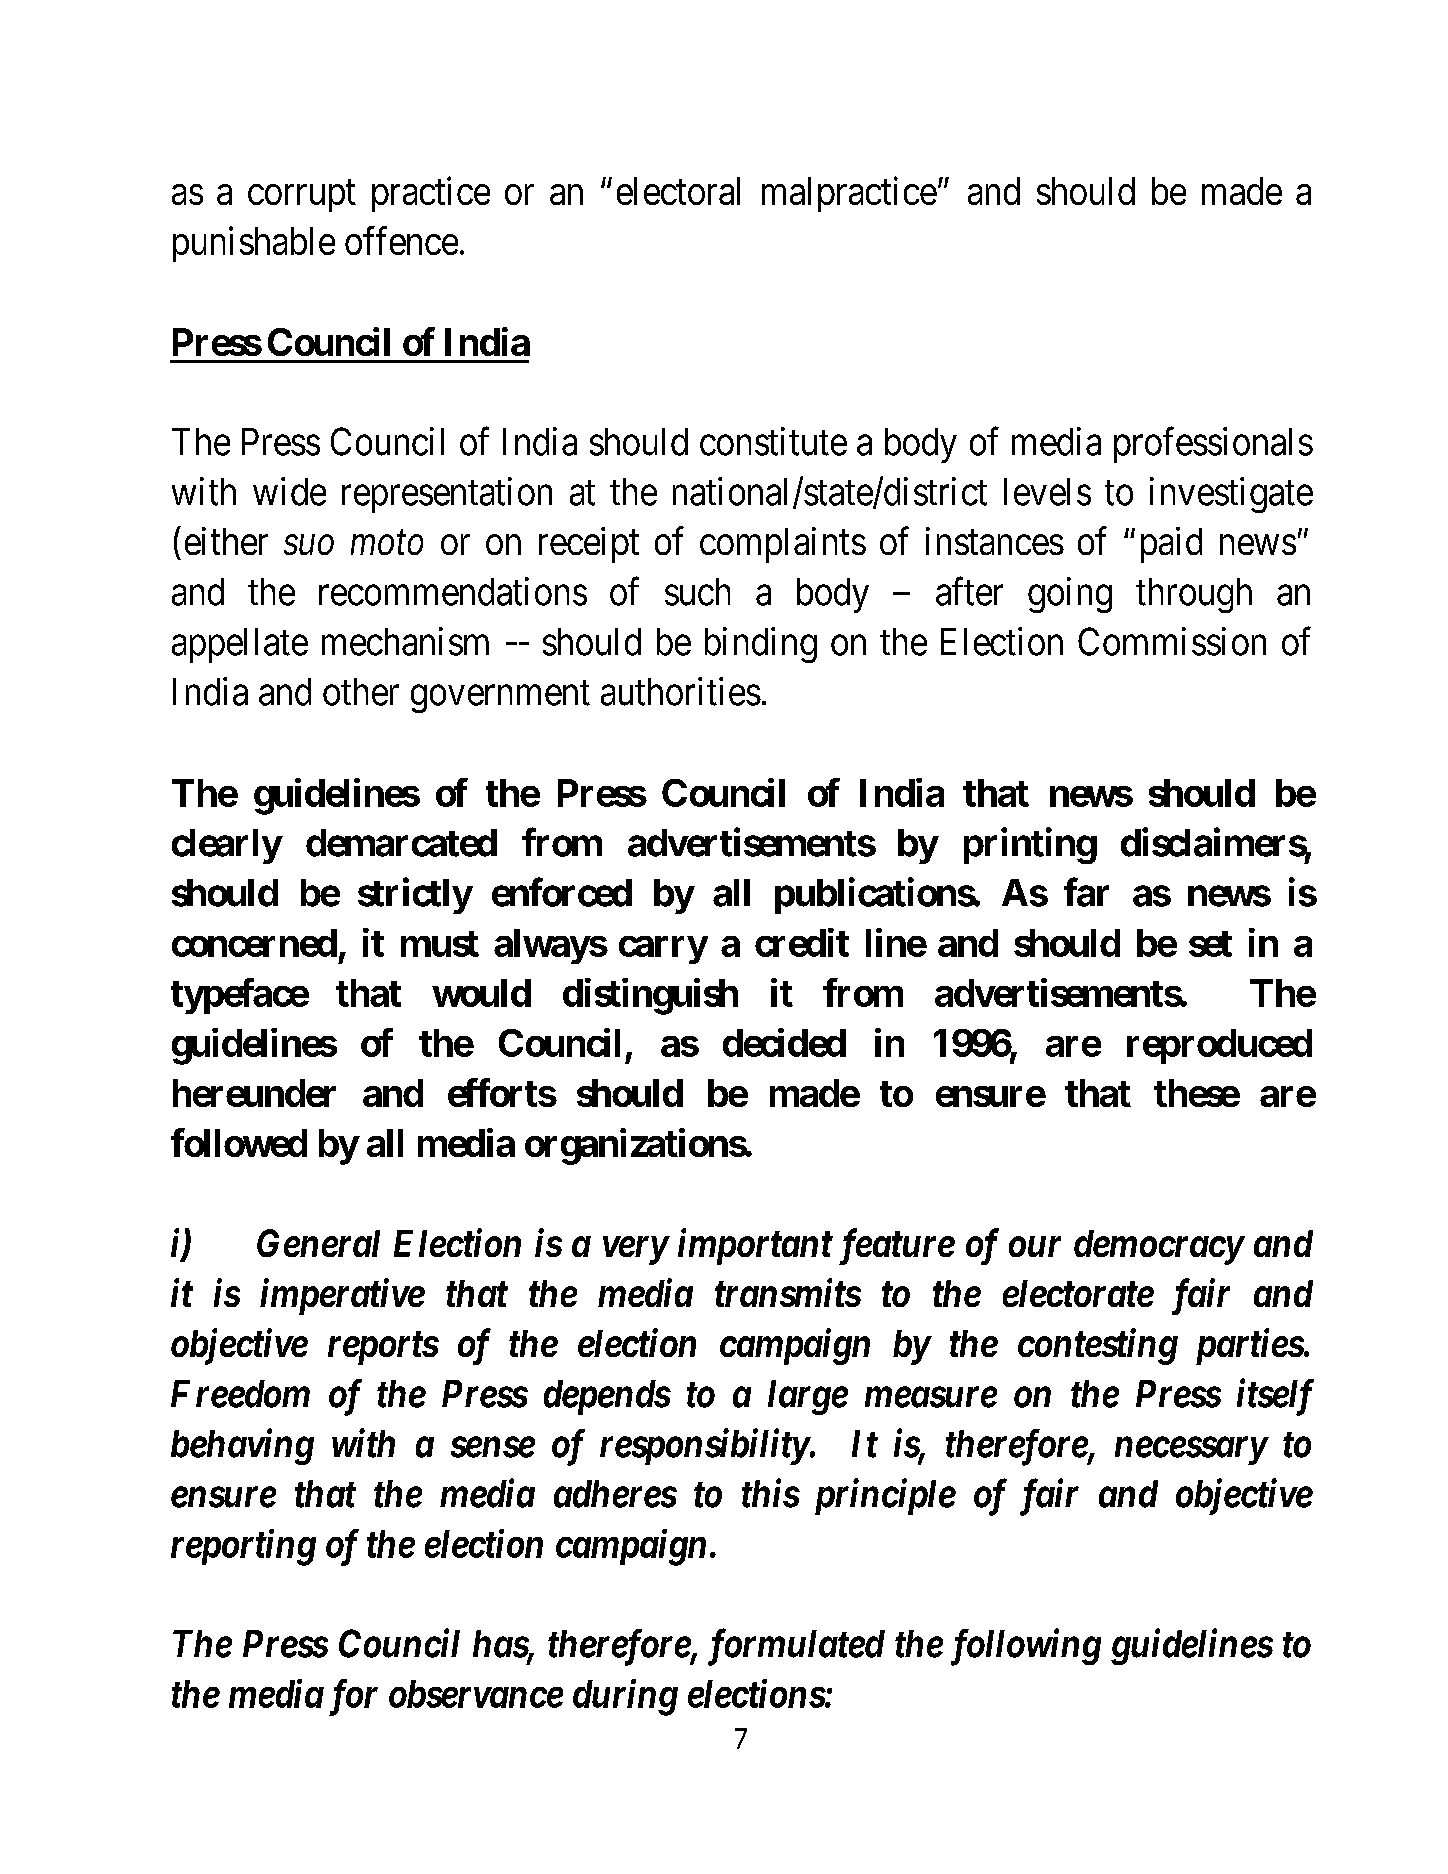 The image size is (1448, 1874). I want to click on Commission, so click(1172, 641).
